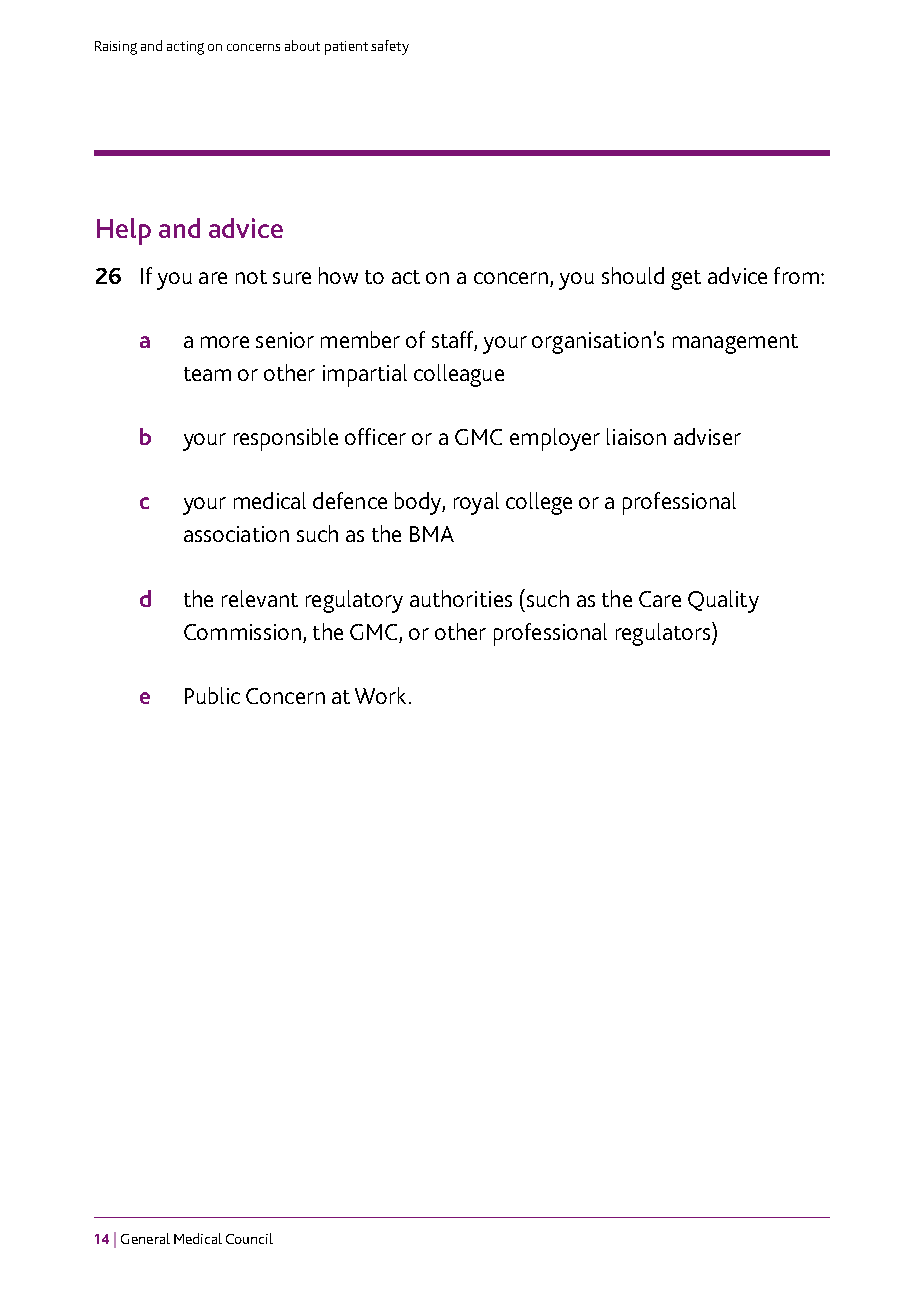 The image size is (924, 1311). What do you see at coordinates (723, 601) in the screenshot?
I see `Quality` at bounding box center [723, 601].
